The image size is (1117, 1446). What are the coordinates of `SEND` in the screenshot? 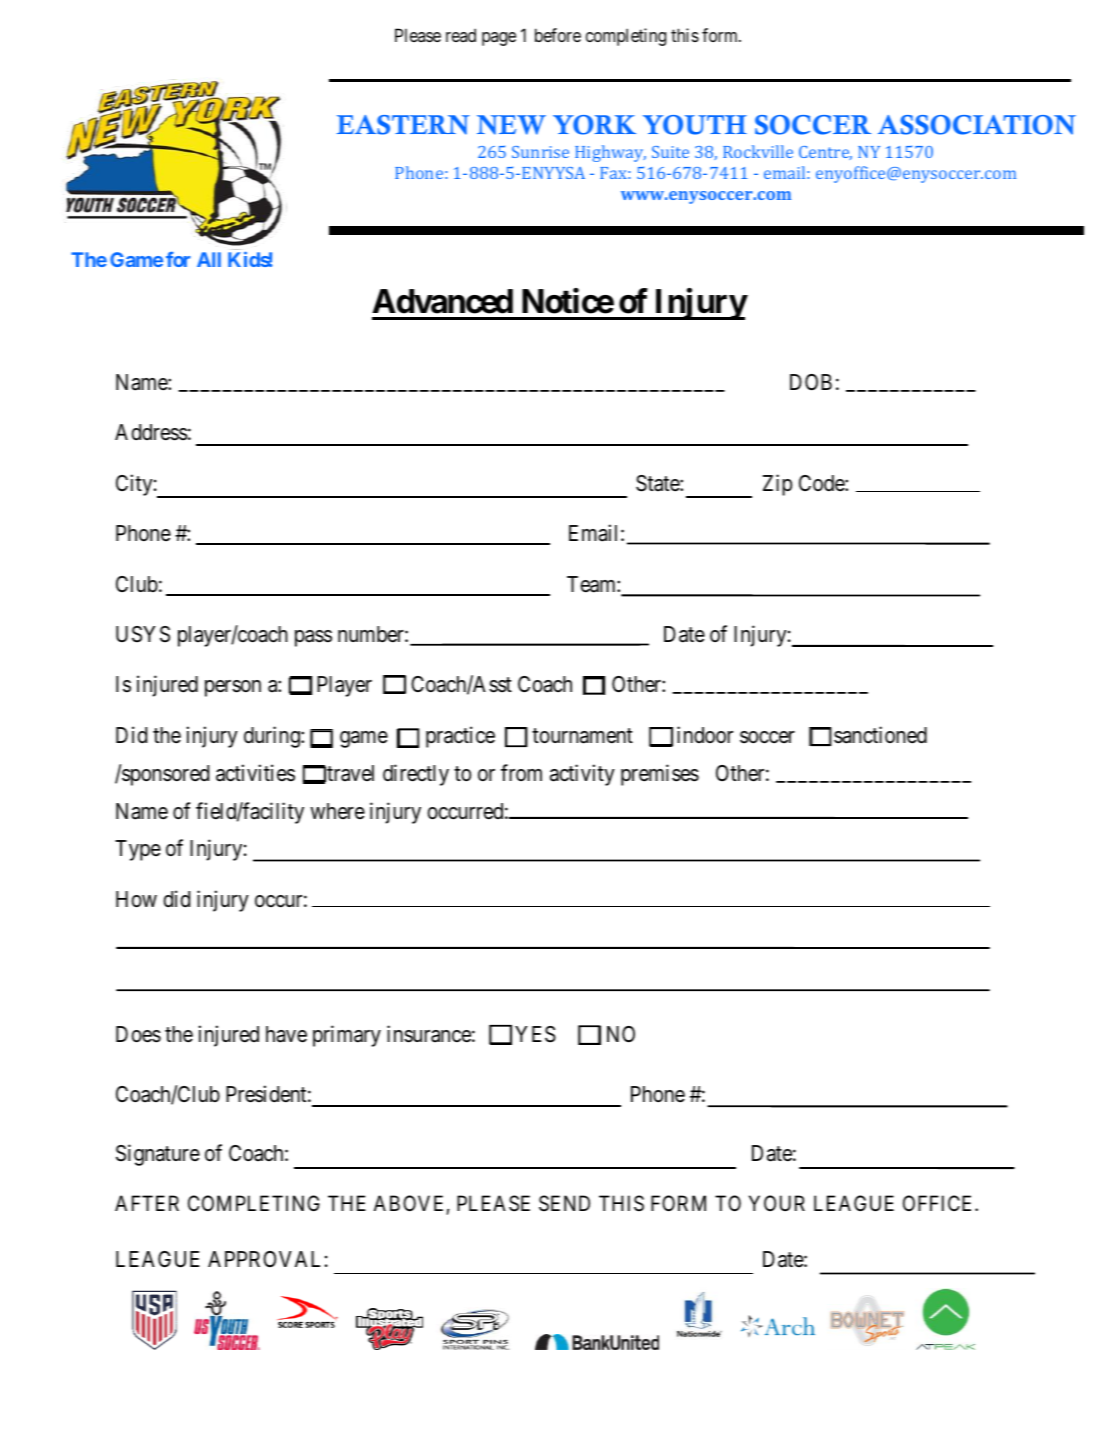 It's located at (564, 1203).
